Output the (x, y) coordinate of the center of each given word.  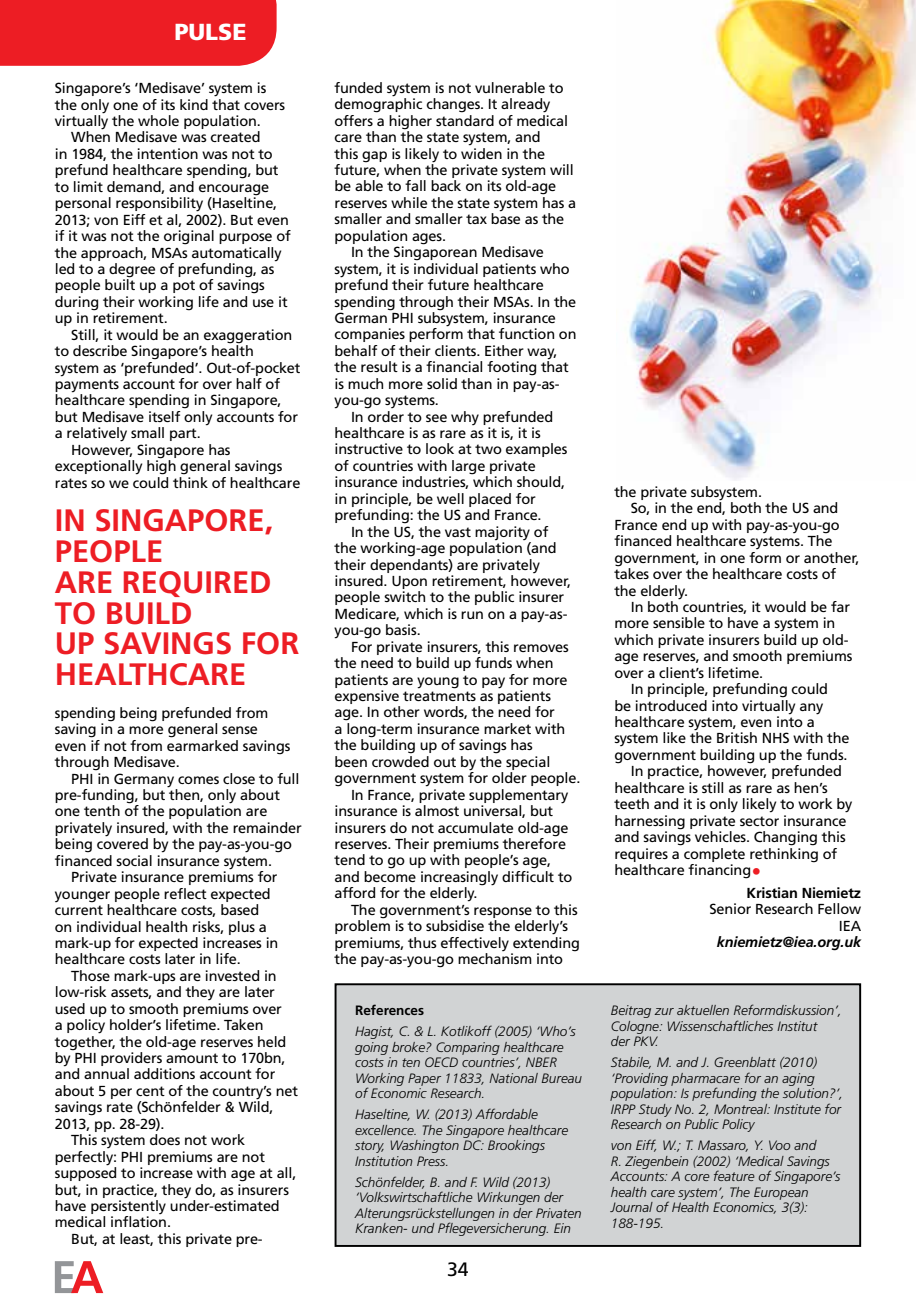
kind (194, 104)
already (525, 105)
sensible (679, 622)
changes (454, 105)
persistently (128, 1208)
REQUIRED (197, 584)
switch (404, 596)
